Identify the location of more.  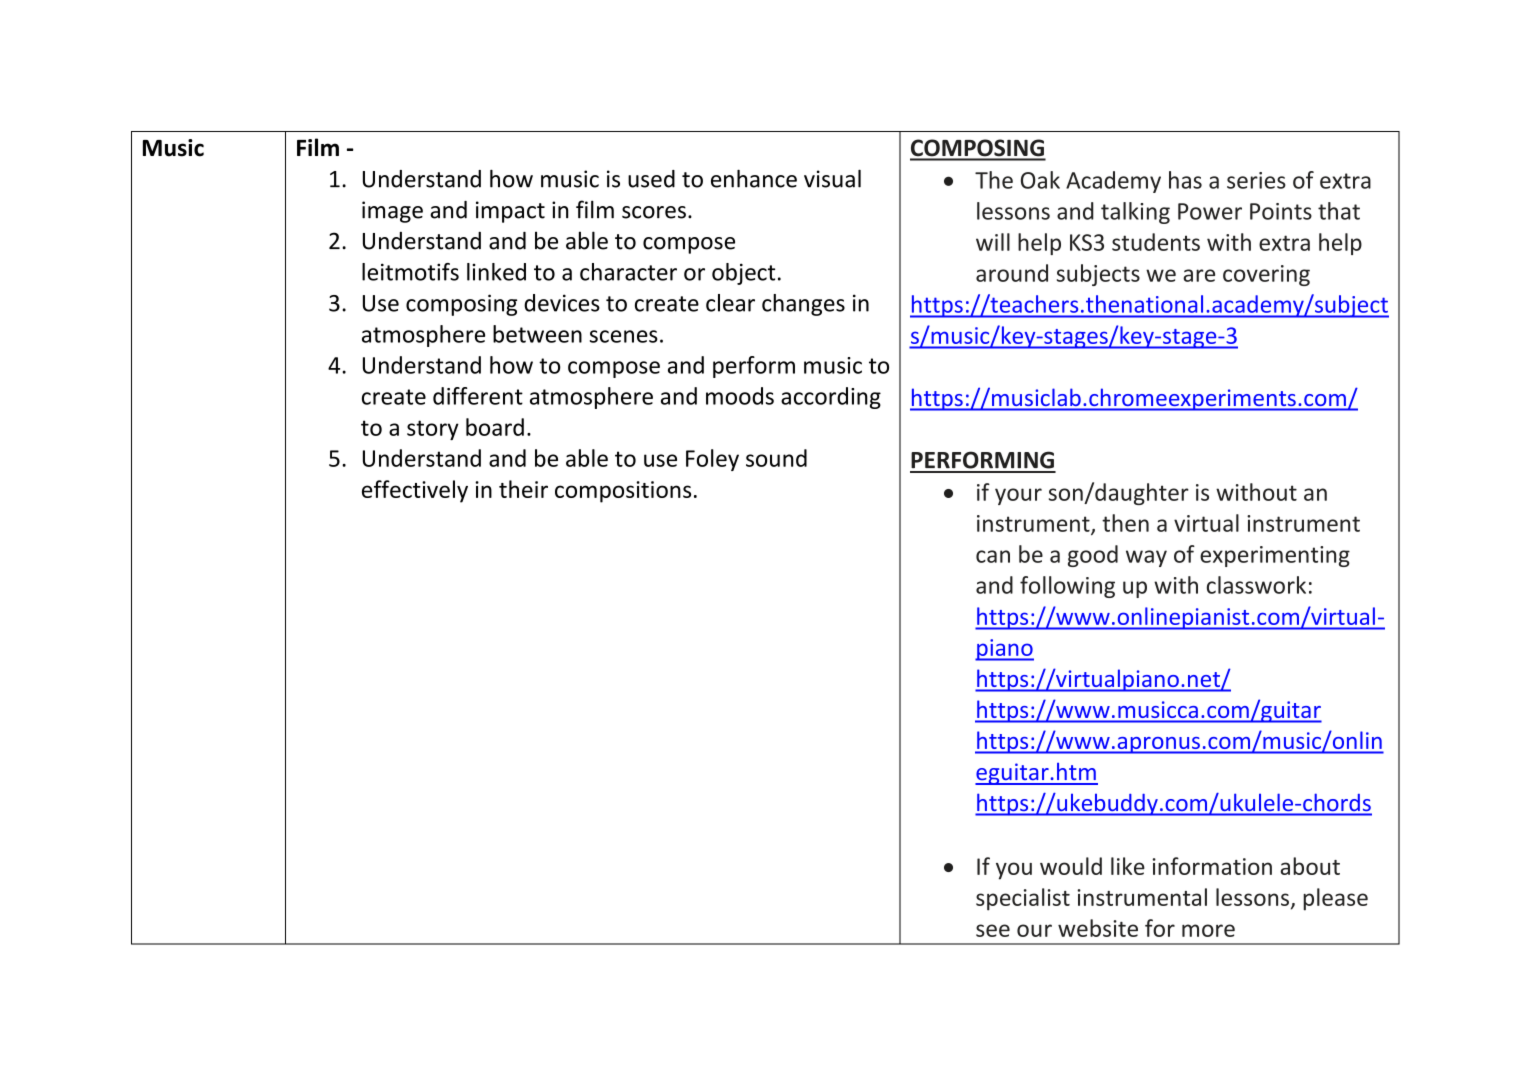
(1208, 930).
